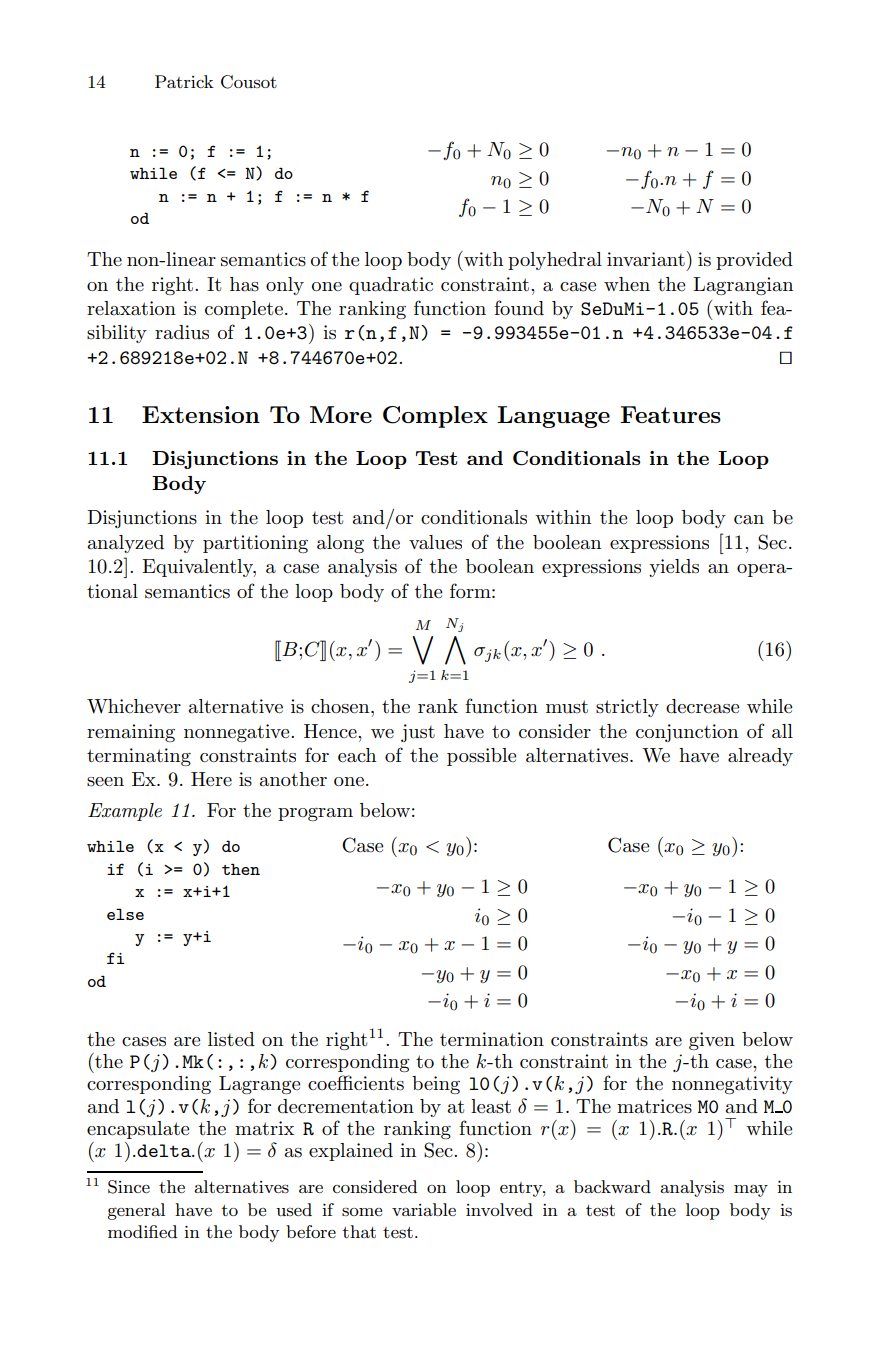 The image size is (896, 1360). Describe the element at coordinates (481, 757) in the screenshot. I see `possible` at that location.
